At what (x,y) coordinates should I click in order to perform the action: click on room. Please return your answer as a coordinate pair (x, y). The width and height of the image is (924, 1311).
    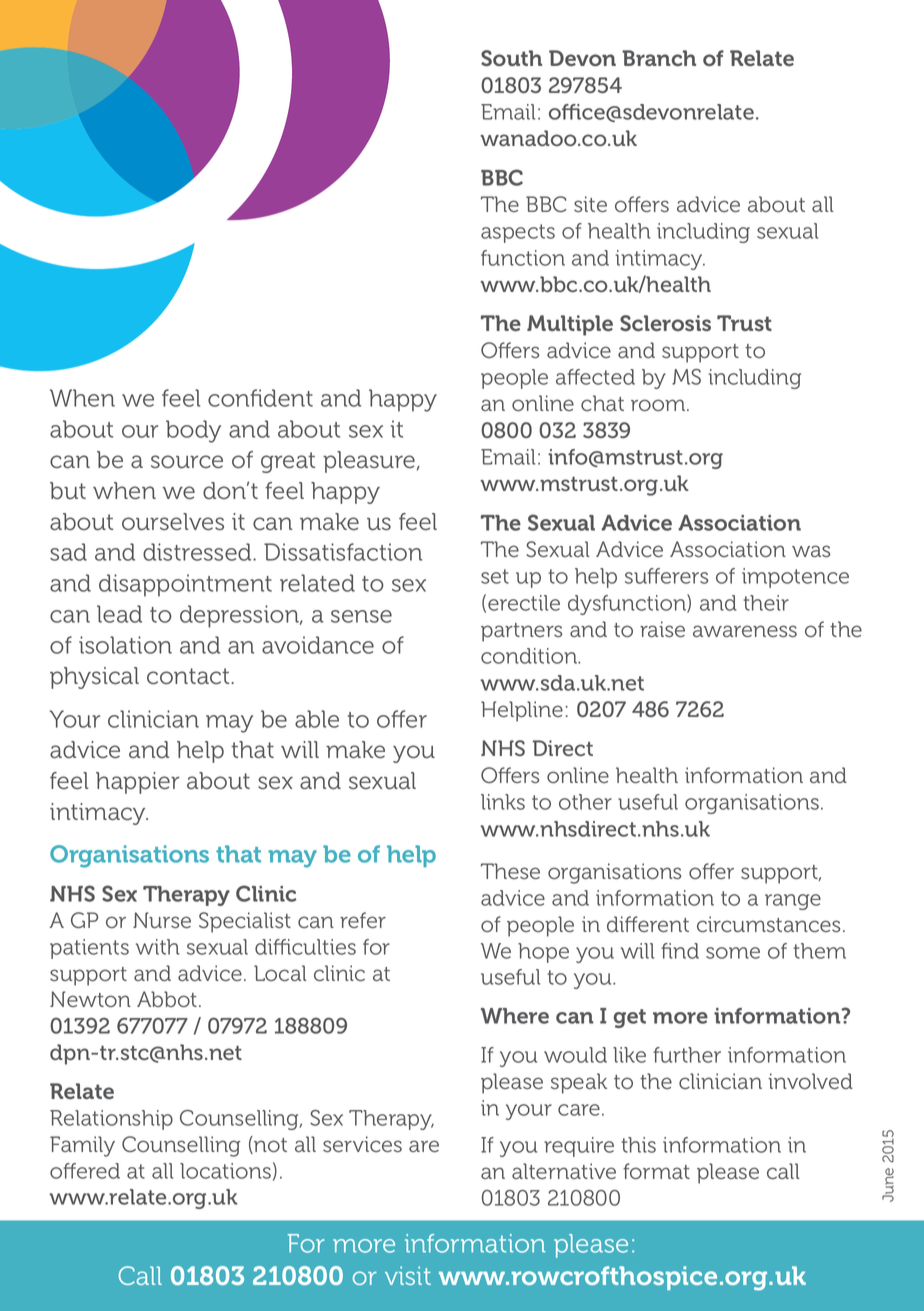
    Looking at the image, I should click on (659, 405).
